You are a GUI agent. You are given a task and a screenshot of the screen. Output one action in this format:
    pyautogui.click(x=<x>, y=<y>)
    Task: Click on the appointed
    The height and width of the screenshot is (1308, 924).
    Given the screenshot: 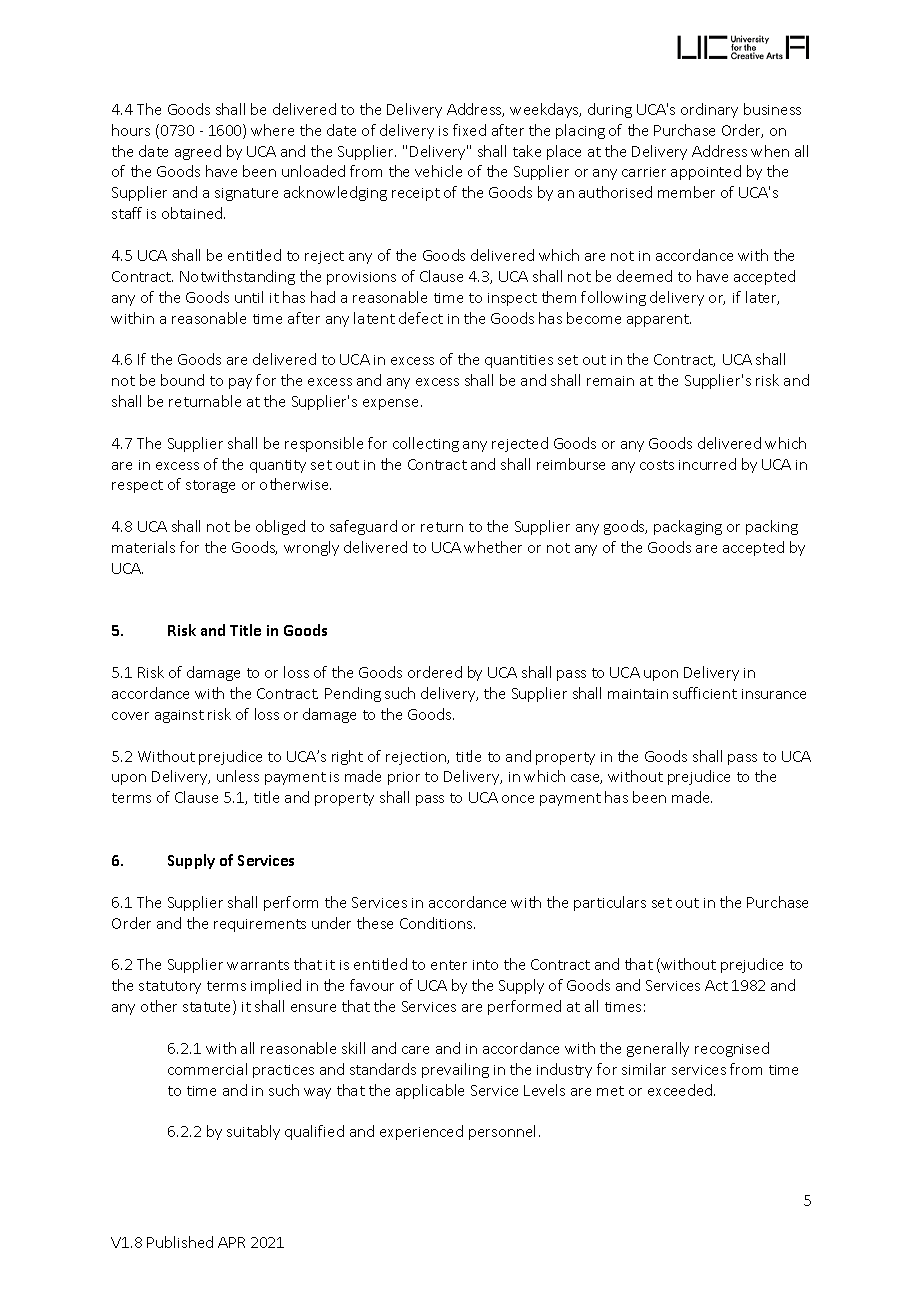 What is the action you would take?
    pyautogui.click(x=706, y=172)
